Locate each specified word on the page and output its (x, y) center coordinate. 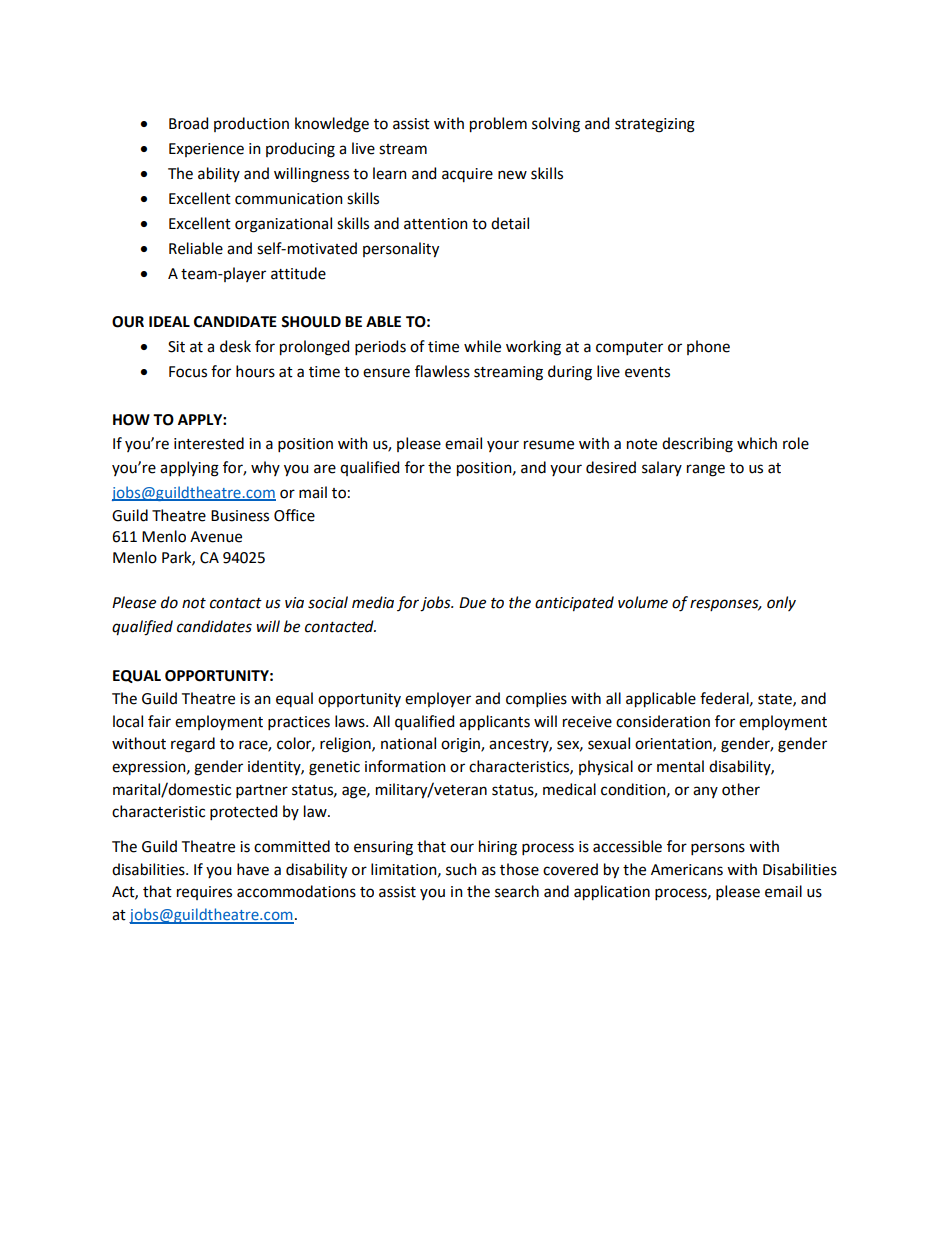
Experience (206, 150)
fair (159, 721)
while (482, 346)
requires (204, 893)
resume (549, 445)
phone (708, 347)
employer (438, 699)
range (706, 470)
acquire (467, 175)
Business (240, 516)
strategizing (655, 125)
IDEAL (169, 321)
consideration (663, 721)
